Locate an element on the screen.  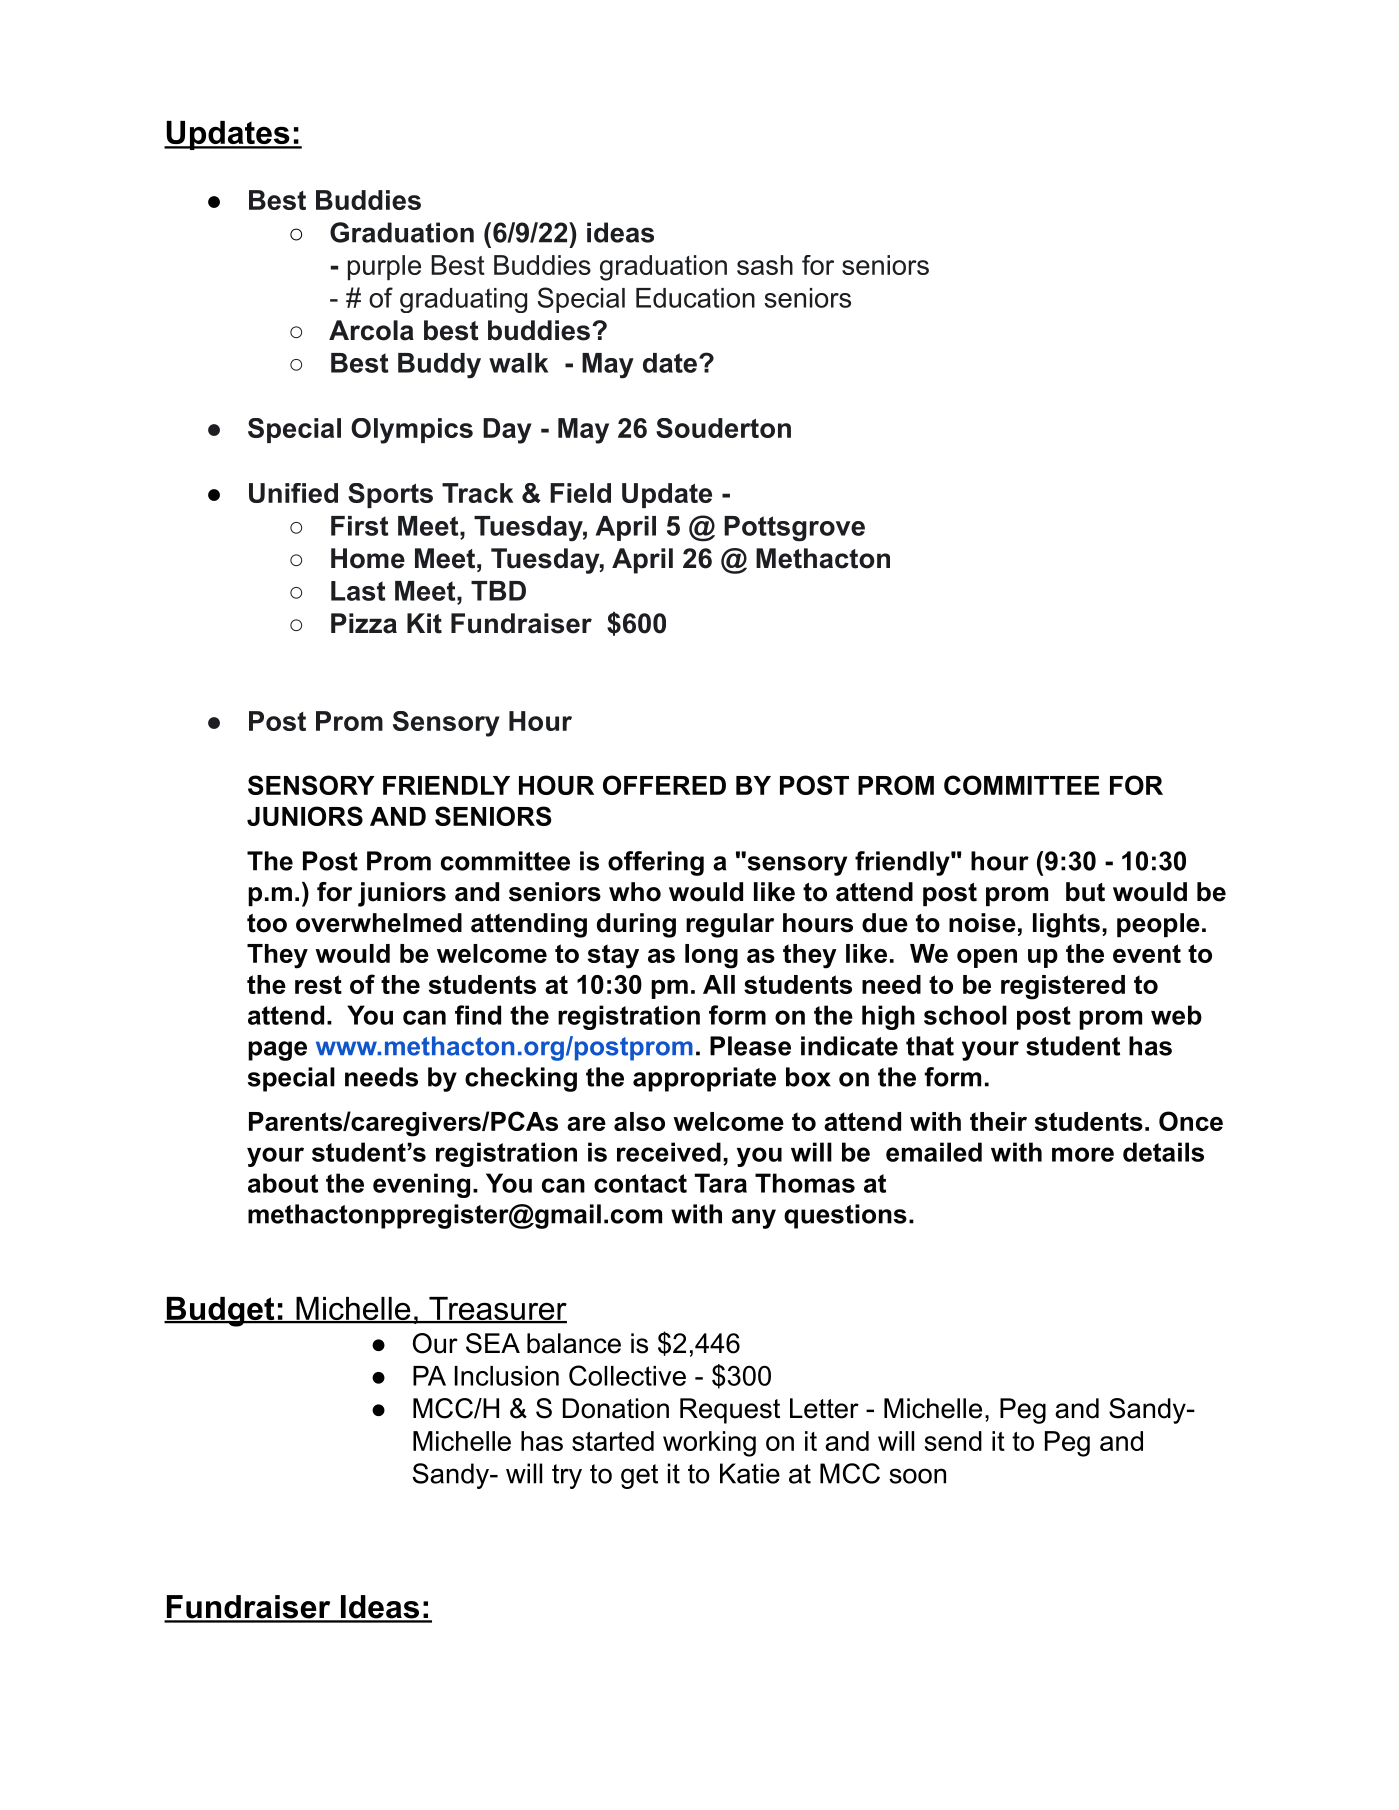
offering is located at coordinates (656, 863).
